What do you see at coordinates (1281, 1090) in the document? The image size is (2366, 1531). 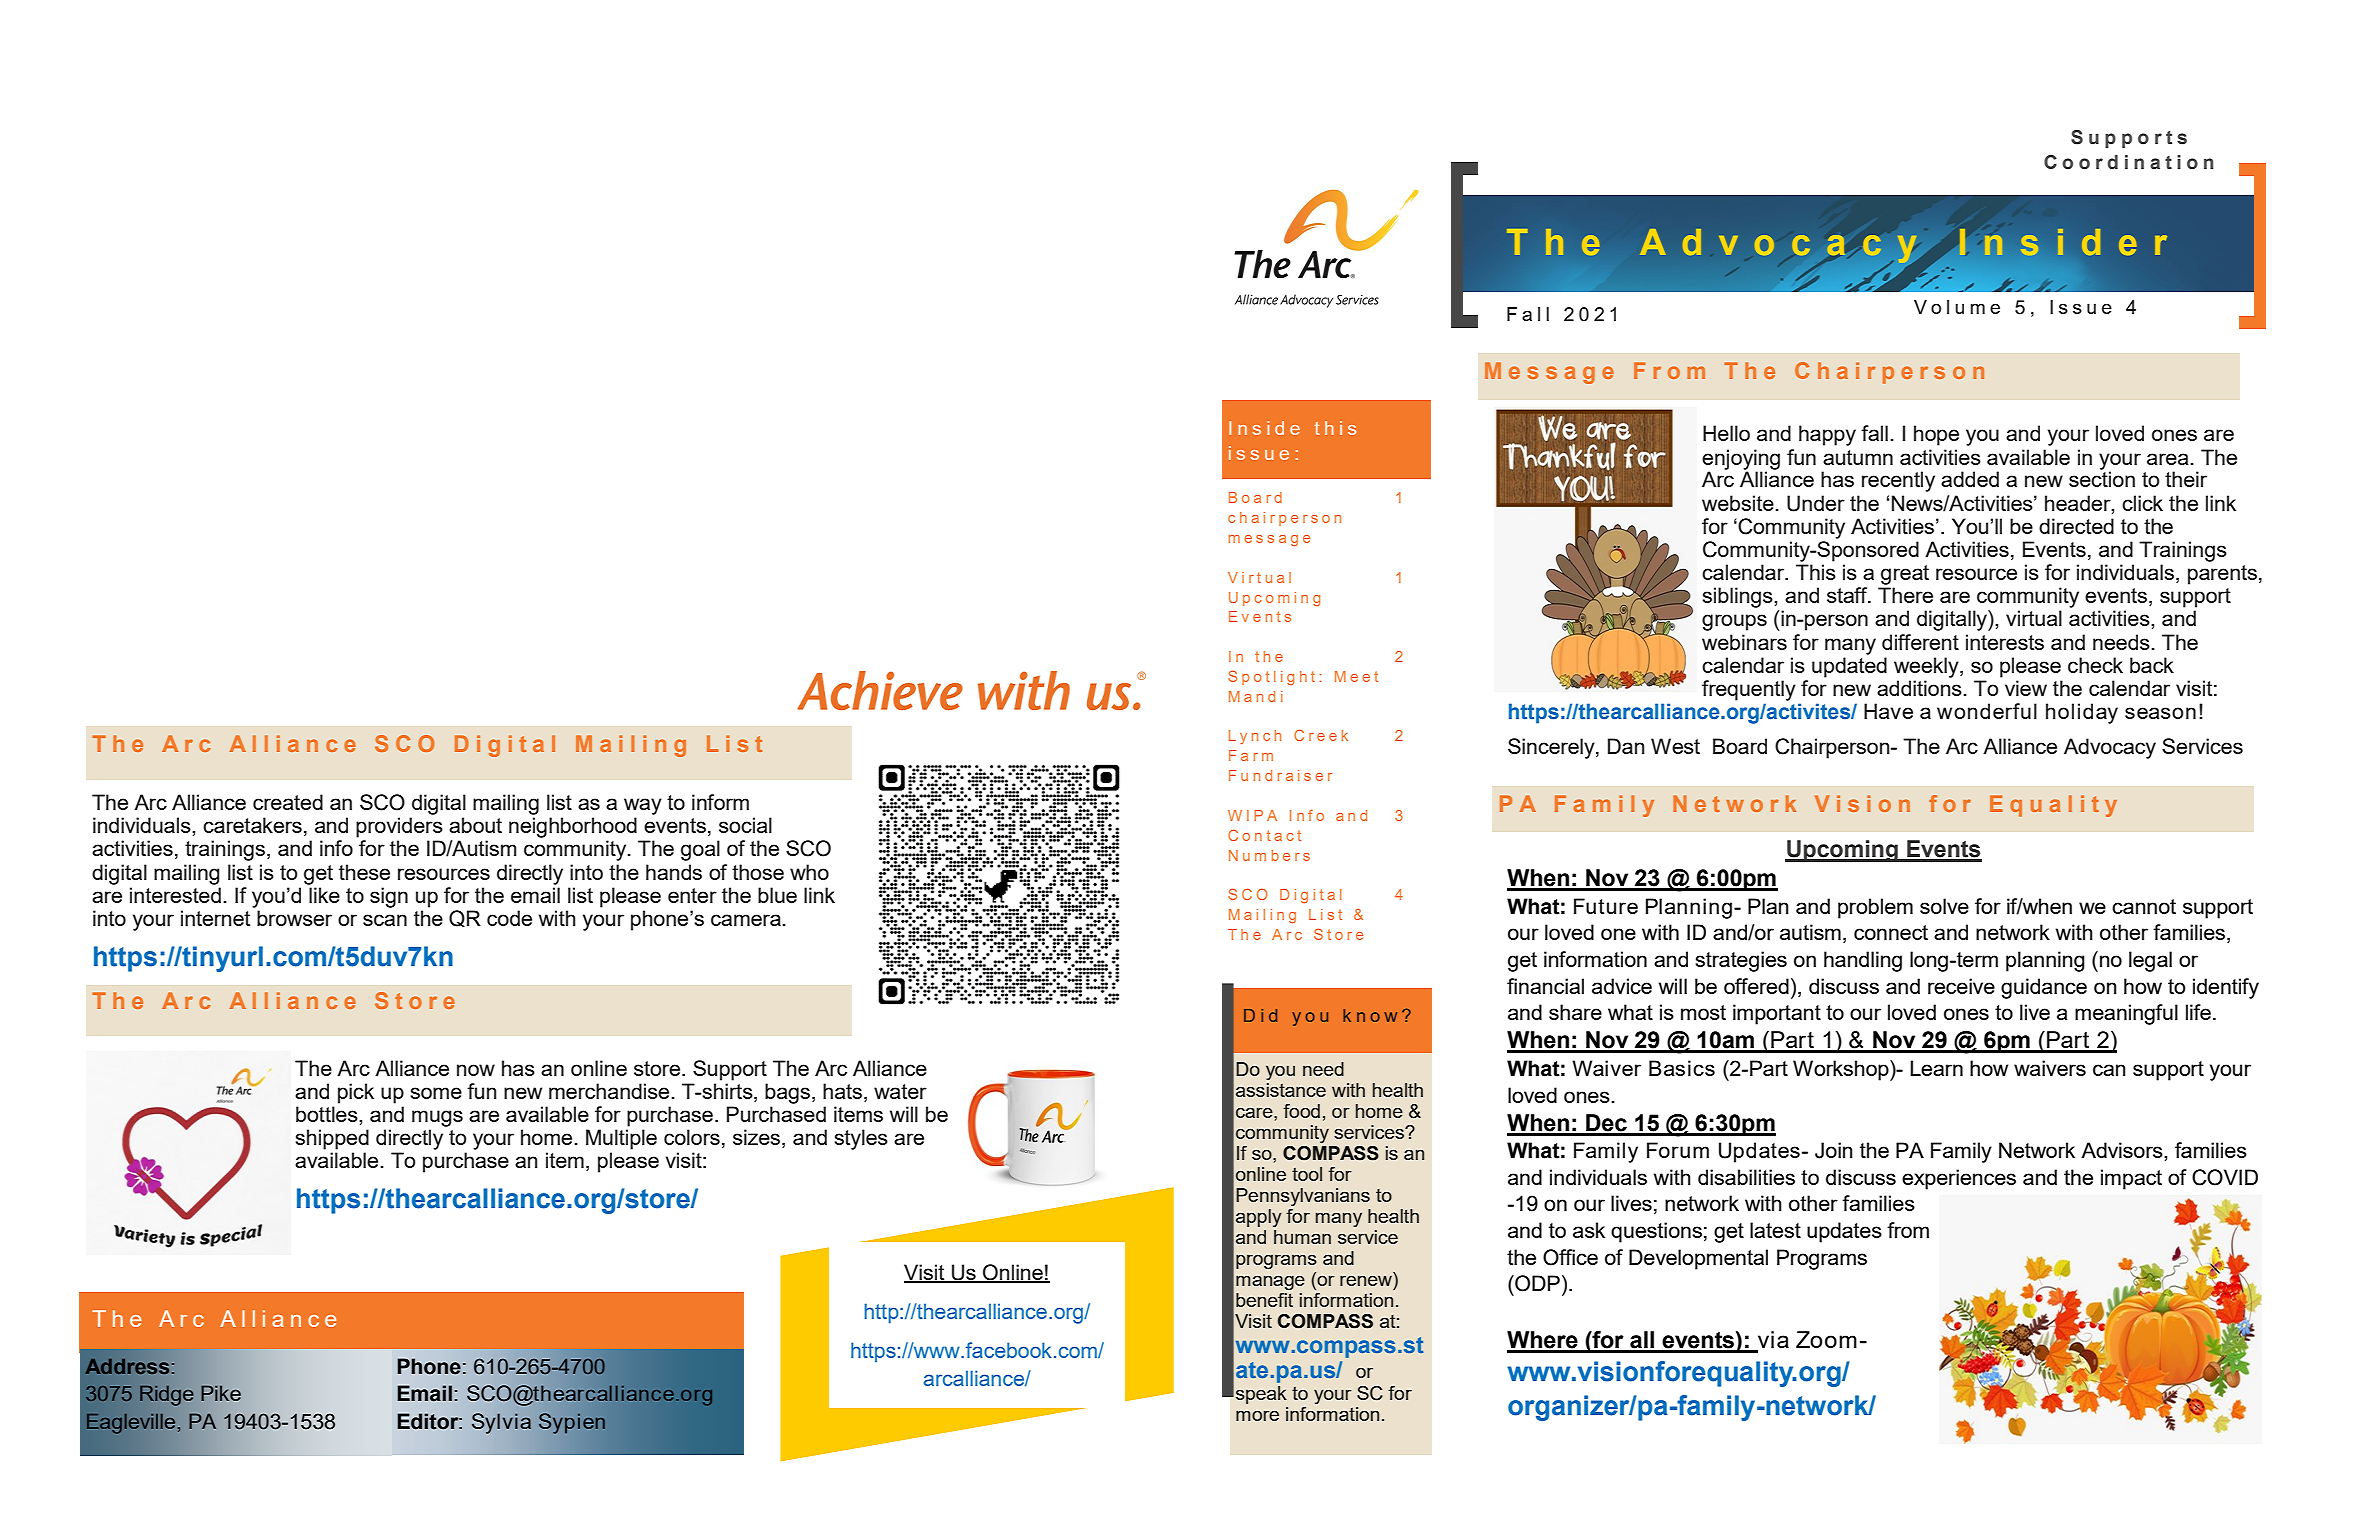 I see `assistance` at bounding box center [1281, 1090].
